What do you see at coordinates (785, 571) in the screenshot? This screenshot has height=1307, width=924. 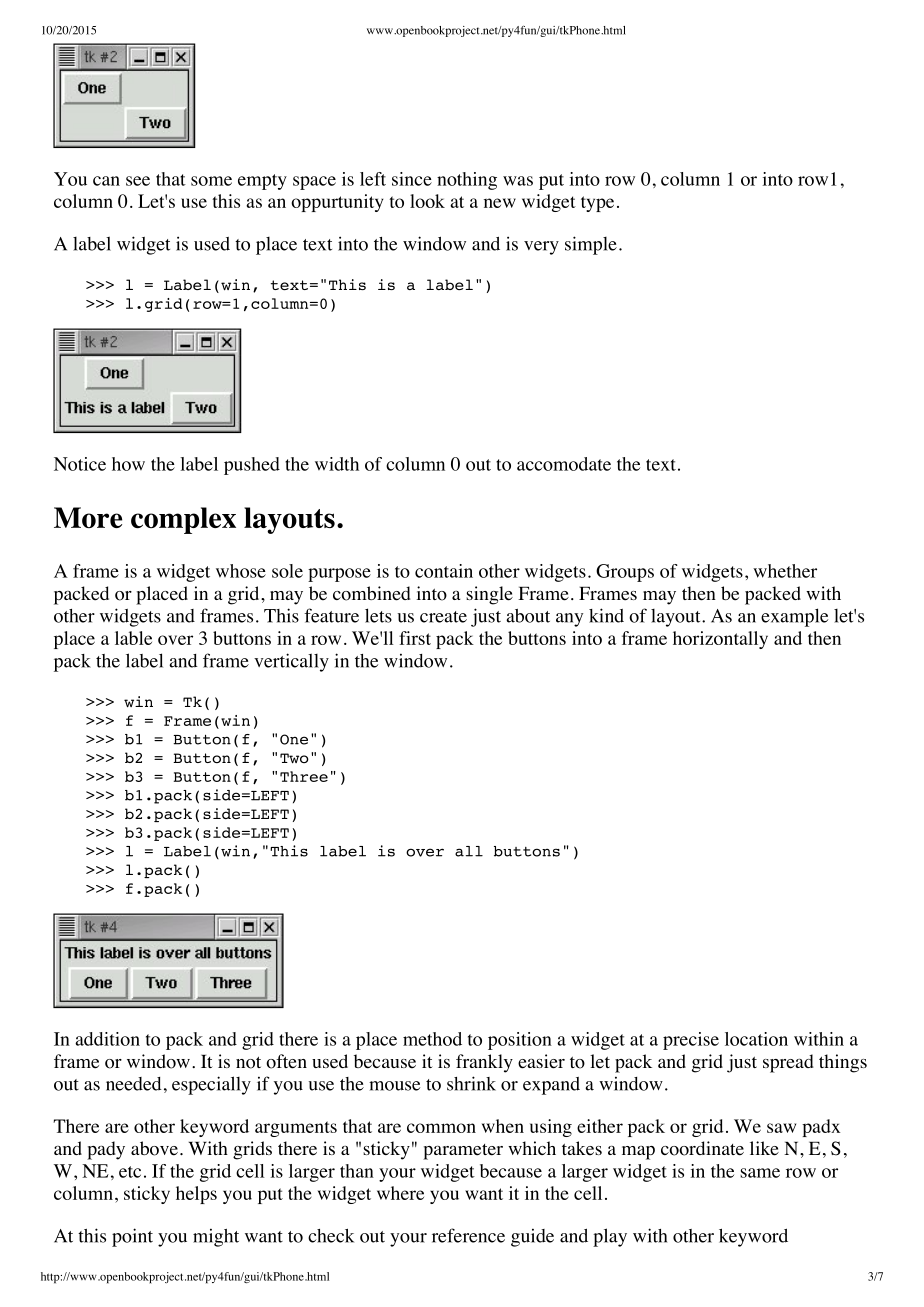 I see `whether` at bounding box center [785, 571].
